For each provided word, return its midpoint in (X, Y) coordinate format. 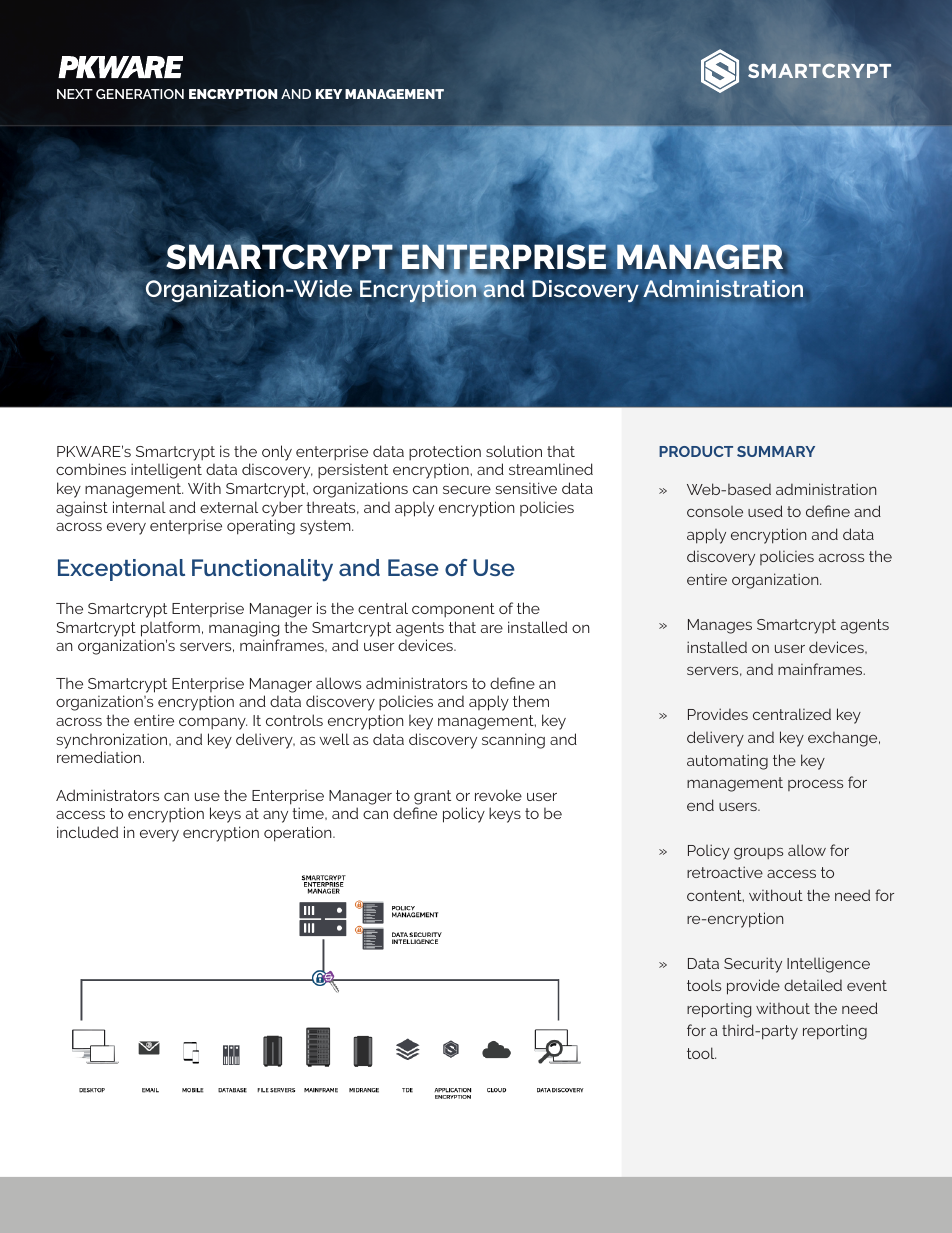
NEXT (75, 94)
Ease (413, 567)
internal (139, 507)
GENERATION (140, 94)
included (87, 832)
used (765, 511)
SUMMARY (776, 451)
